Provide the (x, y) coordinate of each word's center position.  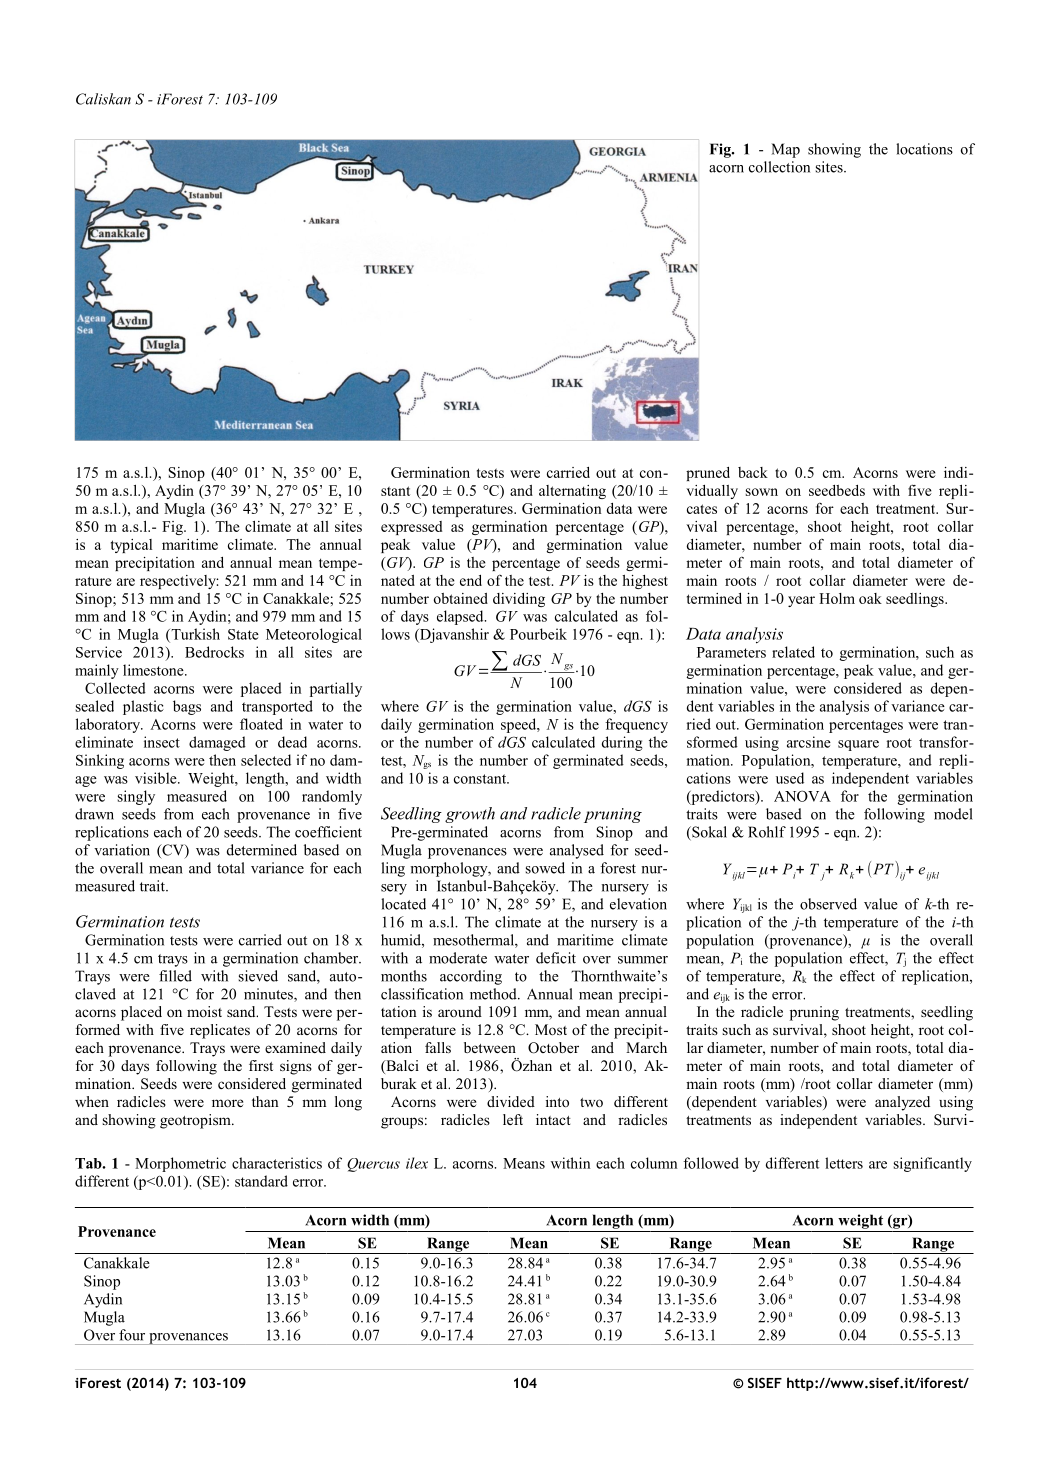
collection (779, 167)
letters (844, 1163)
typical (131, 546)
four (132, 1335)
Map (786, 150)
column (654, 1163)
